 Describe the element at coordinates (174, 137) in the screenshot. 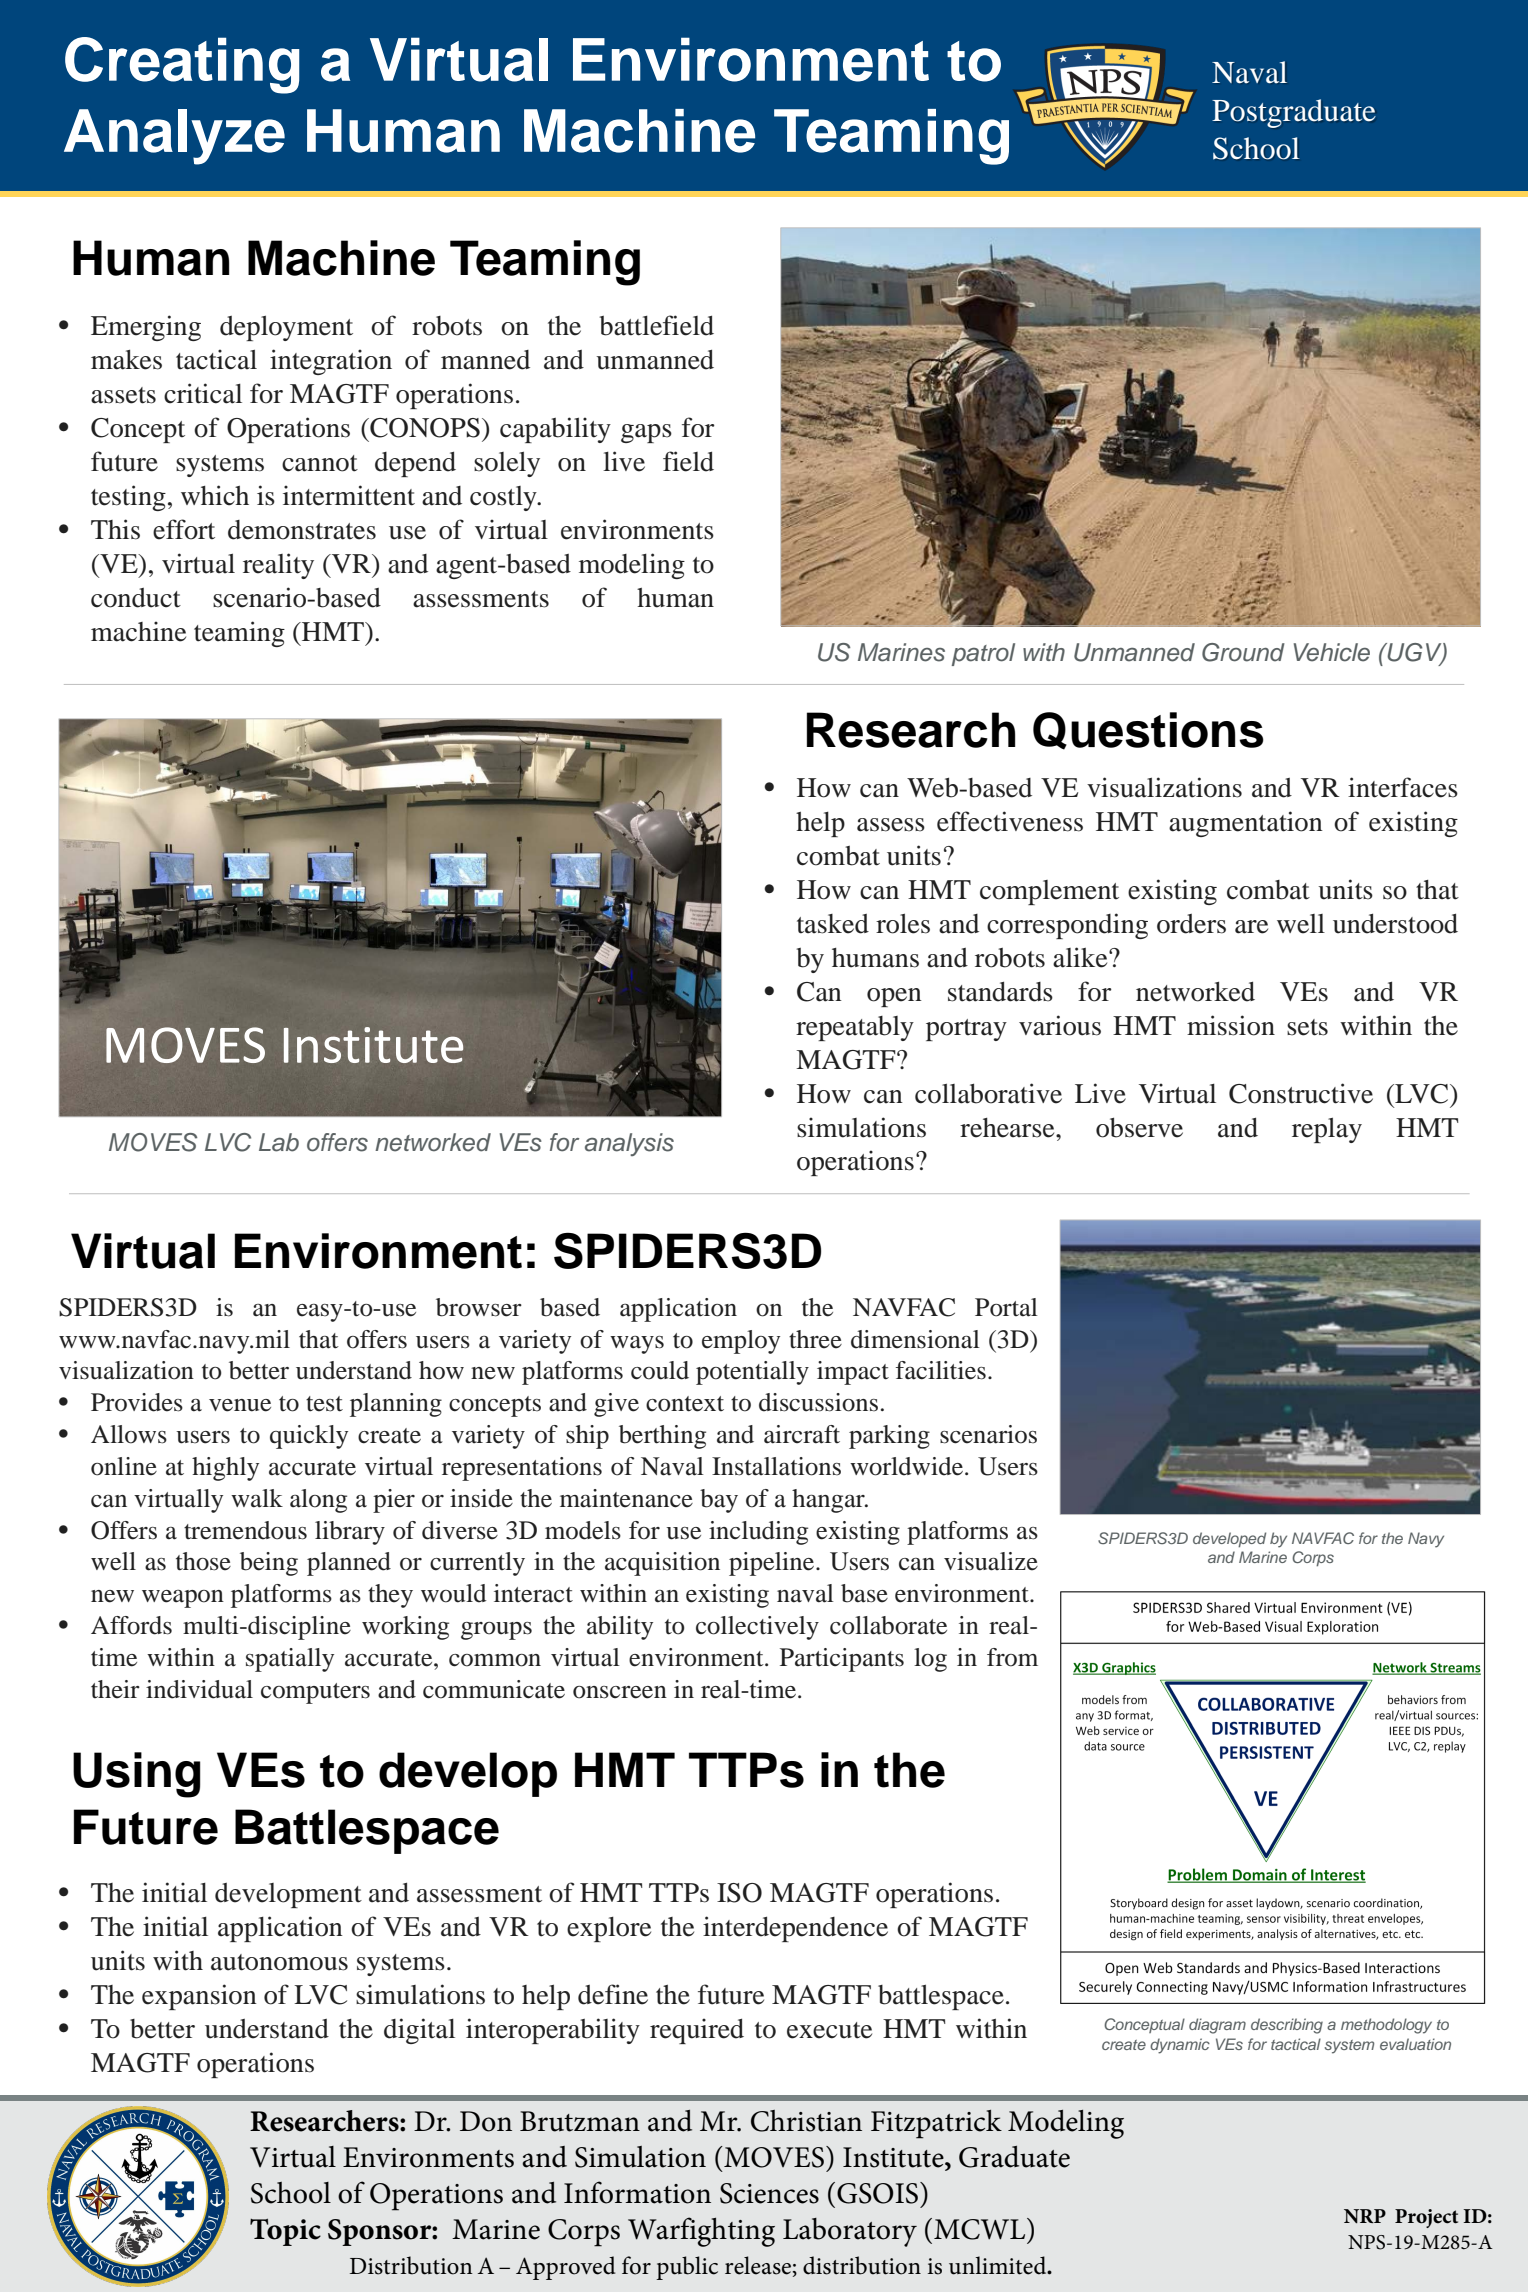

I see `Analyze` at that location.
